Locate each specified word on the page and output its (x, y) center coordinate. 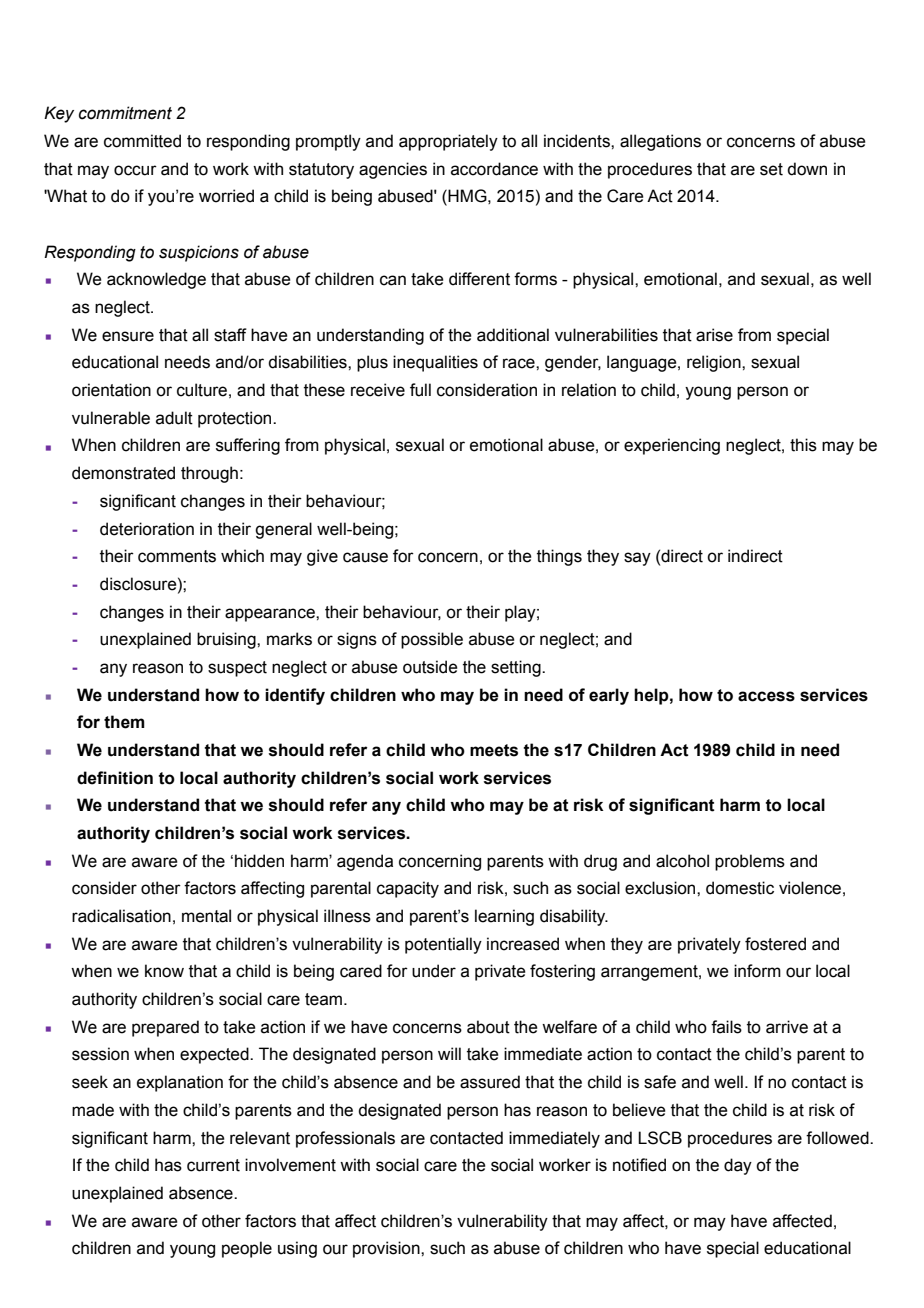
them (124, 722)
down (807, 169)
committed (142, 141)
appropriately (448, 142)
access (766, 696)
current (213, 1165)
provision (387, 1249)
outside (430, 667)
